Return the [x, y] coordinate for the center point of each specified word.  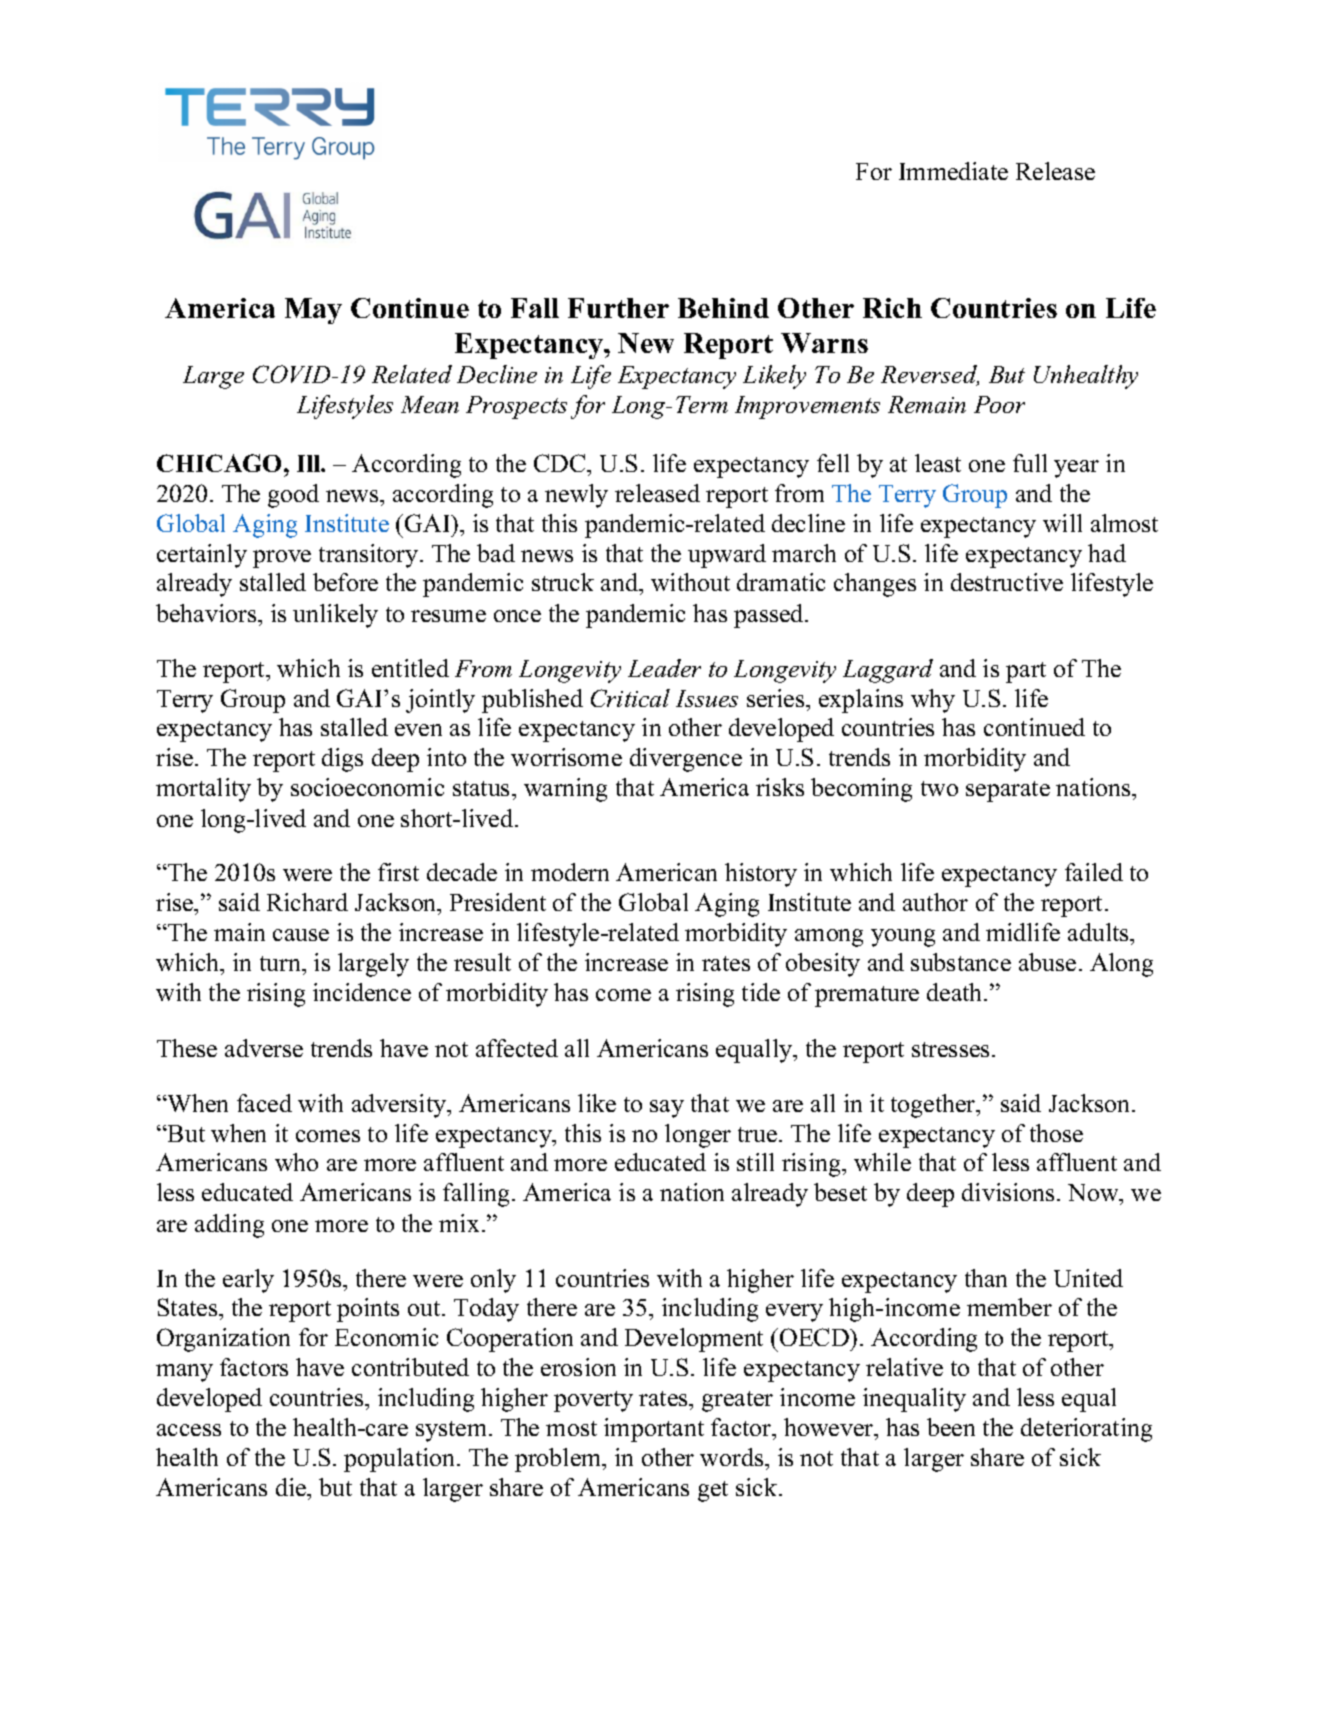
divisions [1008, 1192]
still [755, 1162]
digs [342, 760]
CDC [561, 463]
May [313, 311]
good [293, 496]
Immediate [953, 171]
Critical [630, 698]
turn [281, 963]
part [1026, 672]
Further [618, 308]
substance [961, 962]
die [292, 1487]
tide [761, 992]
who [296, 1162]
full [1030, 463]
